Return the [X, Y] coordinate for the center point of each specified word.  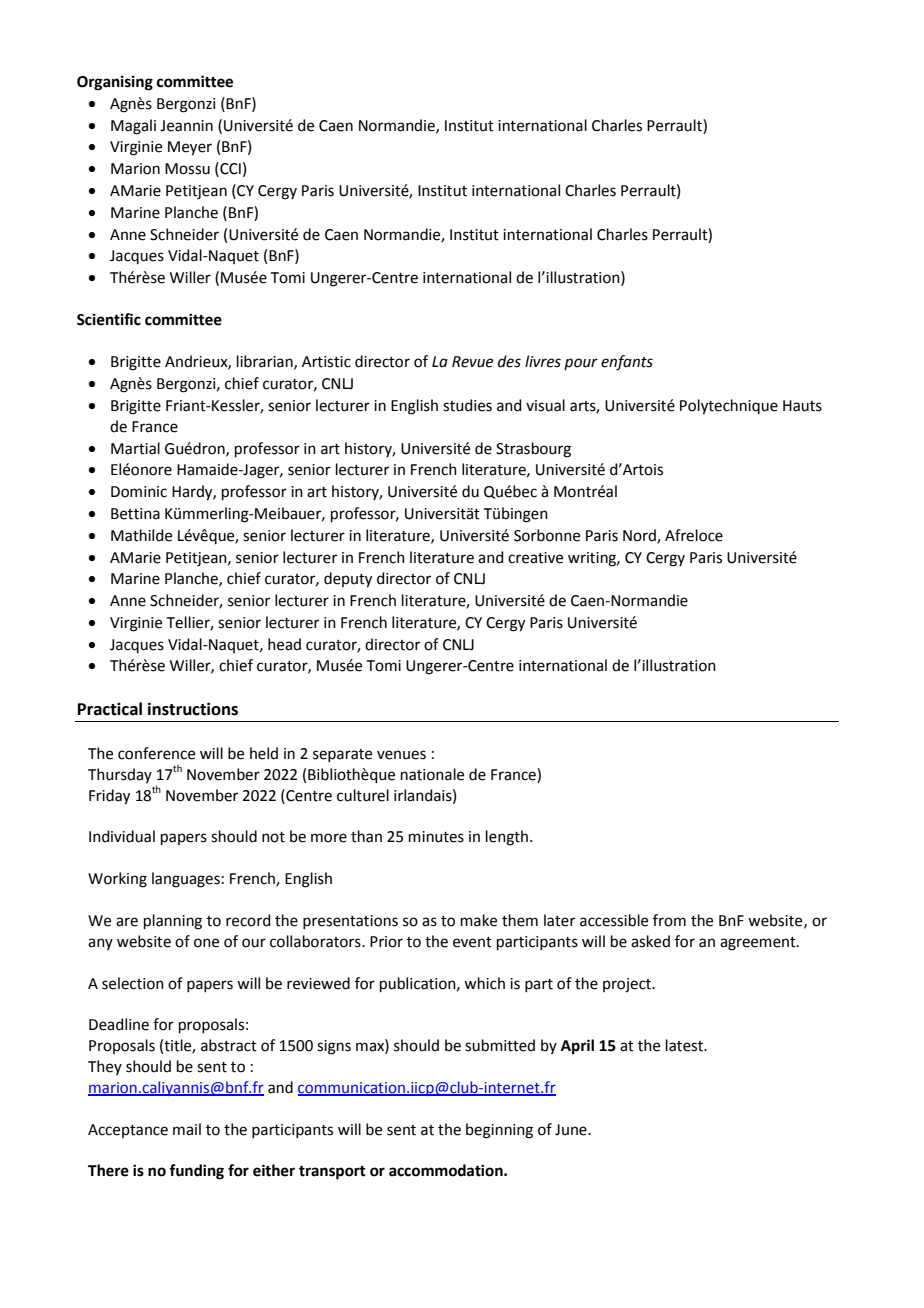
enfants [627, 363]
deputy [348, 580]
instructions [193, 709]
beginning [499, 1131]
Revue [472, 362]
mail [187, 1129]
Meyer [190, 148]
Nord [640, 536]
